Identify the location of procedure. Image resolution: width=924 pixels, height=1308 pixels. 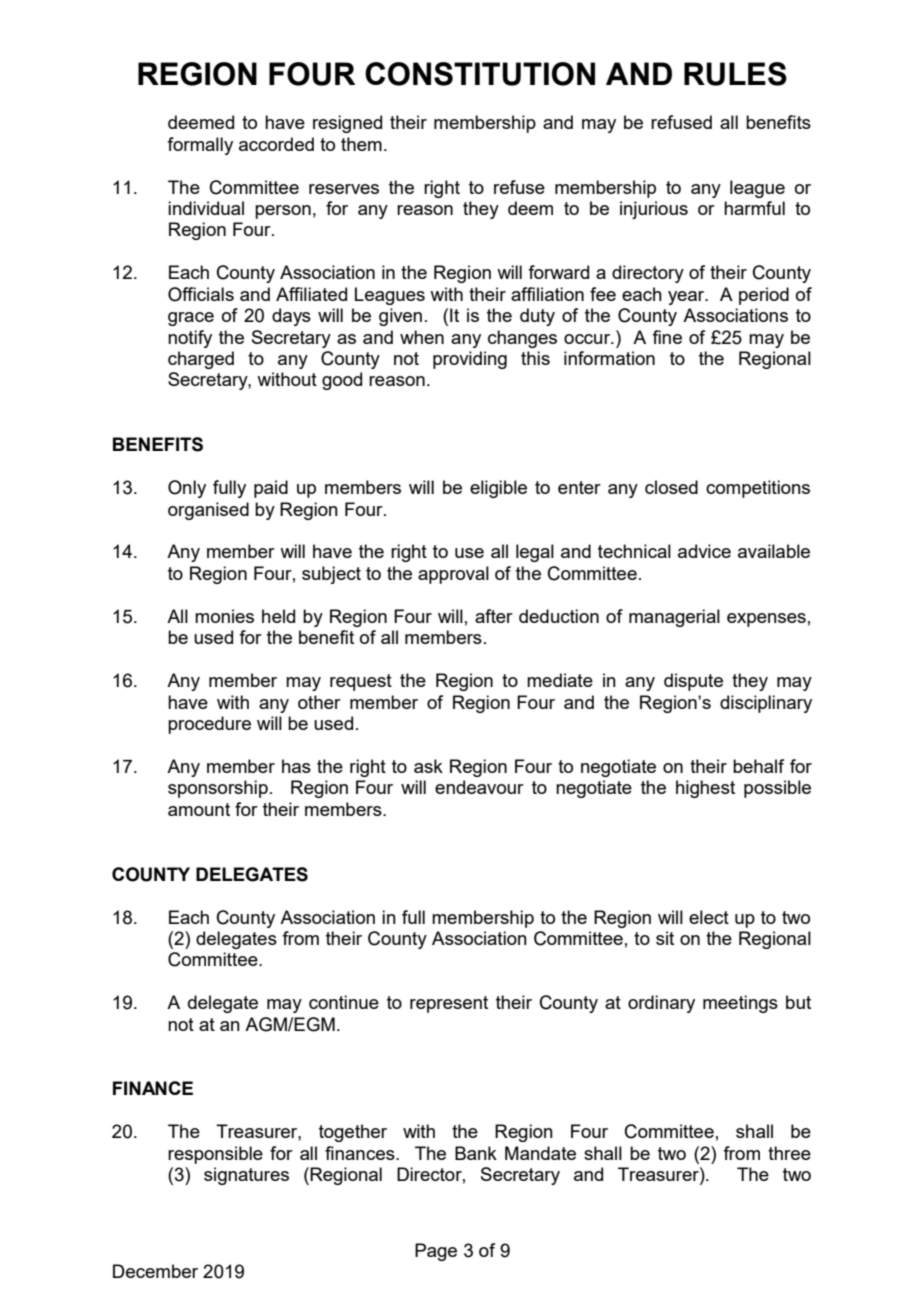
(209, 725).
